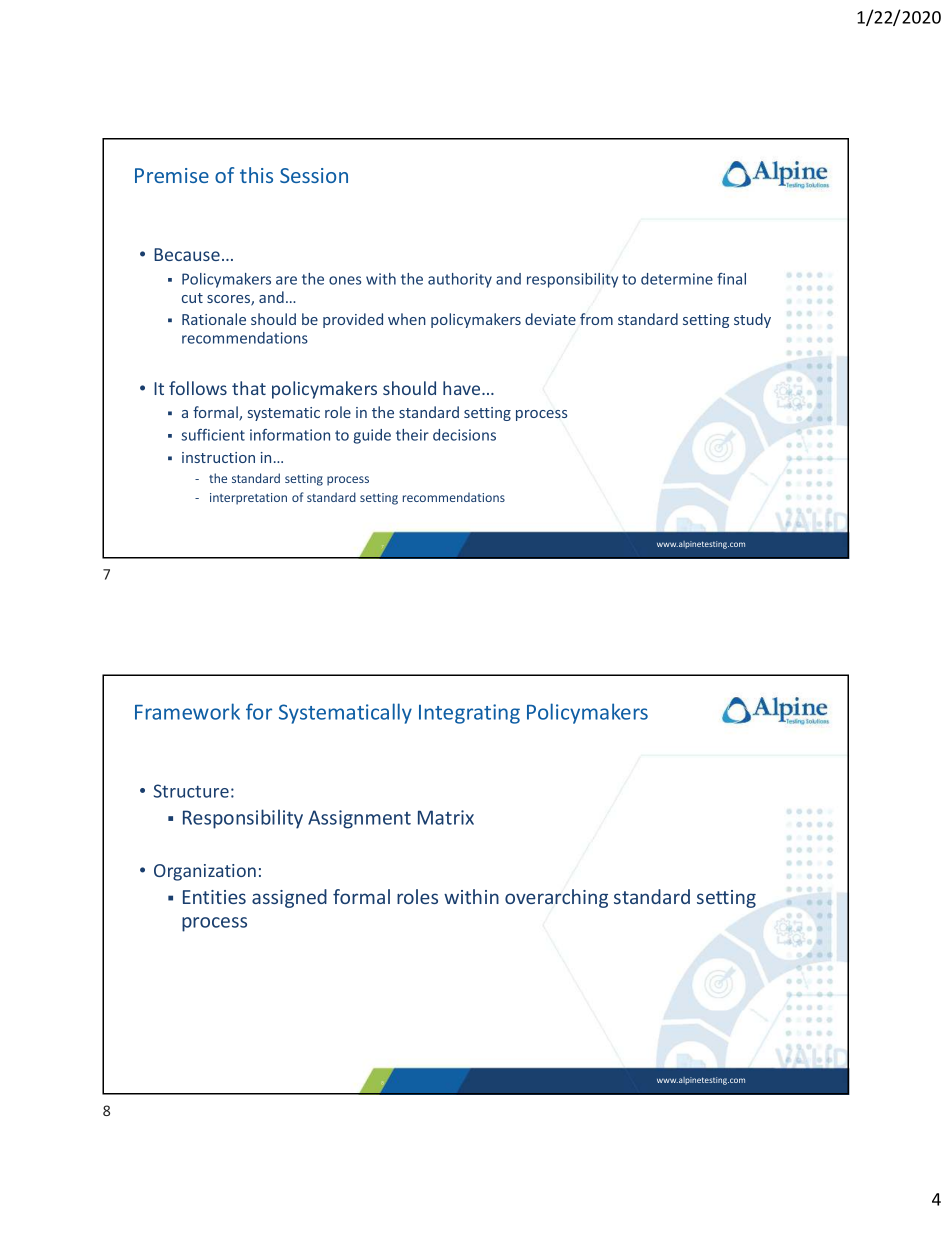  Describe the element at coordinates (556, 898) in the screenshot. I see `overarching` at that location.
